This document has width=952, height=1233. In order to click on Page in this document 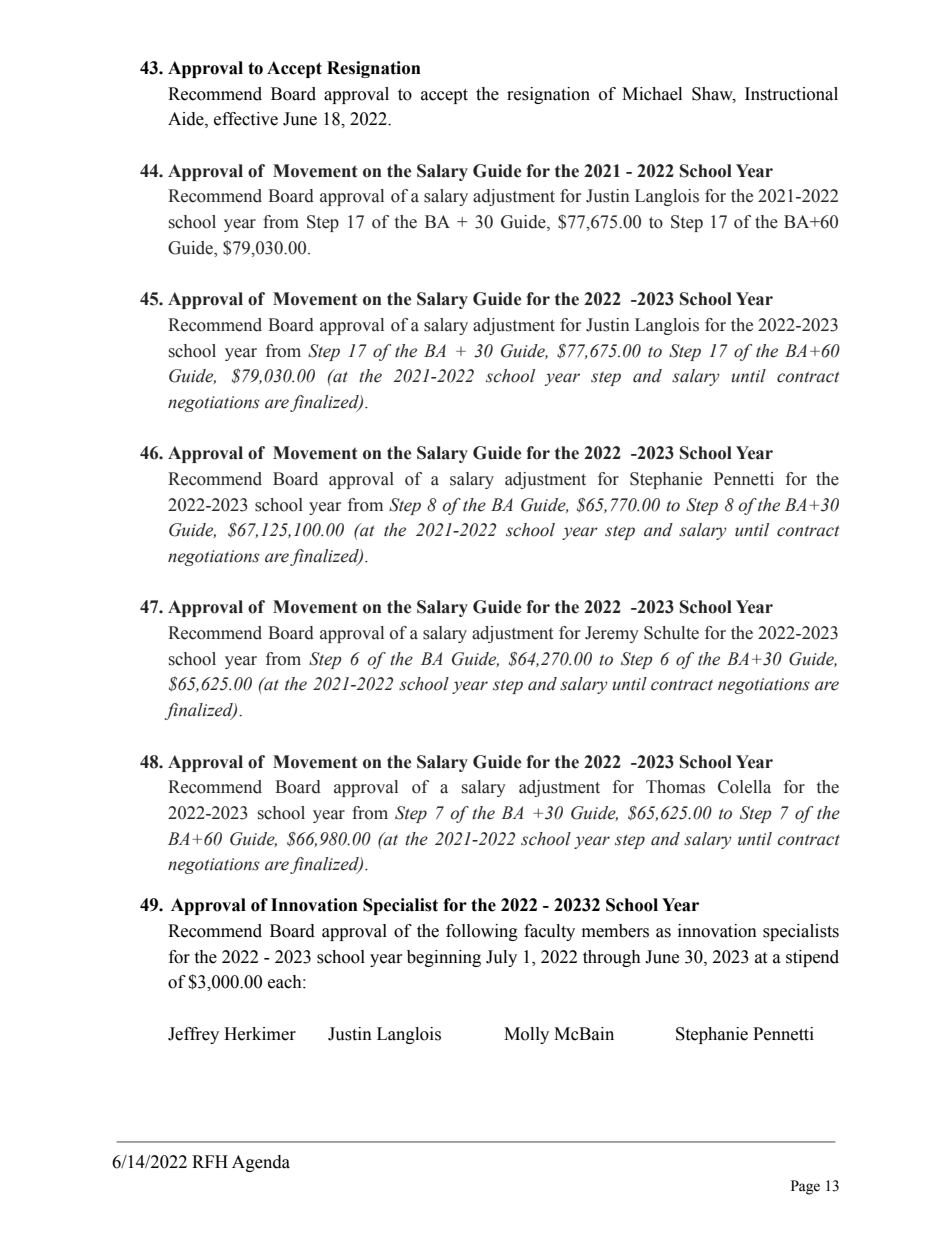, I will do `click(805, 1187)`.
